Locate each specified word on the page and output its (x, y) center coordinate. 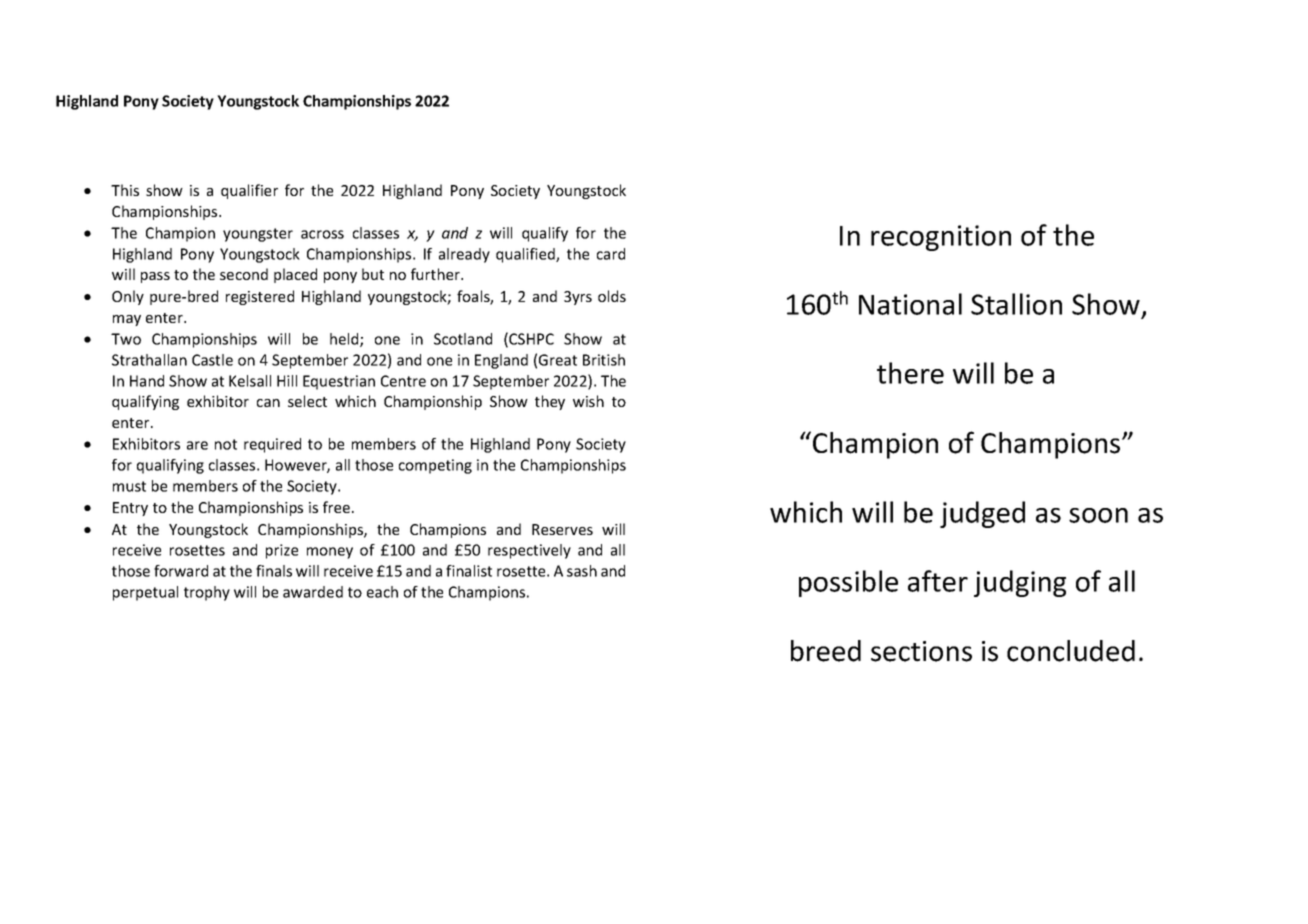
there (910, 373)
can (268, 403)
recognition (941, 238)
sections (921, 651)
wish (588, 401)
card (611, 254)
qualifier (249, 191)
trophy (207, 593)
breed (826, 651)
